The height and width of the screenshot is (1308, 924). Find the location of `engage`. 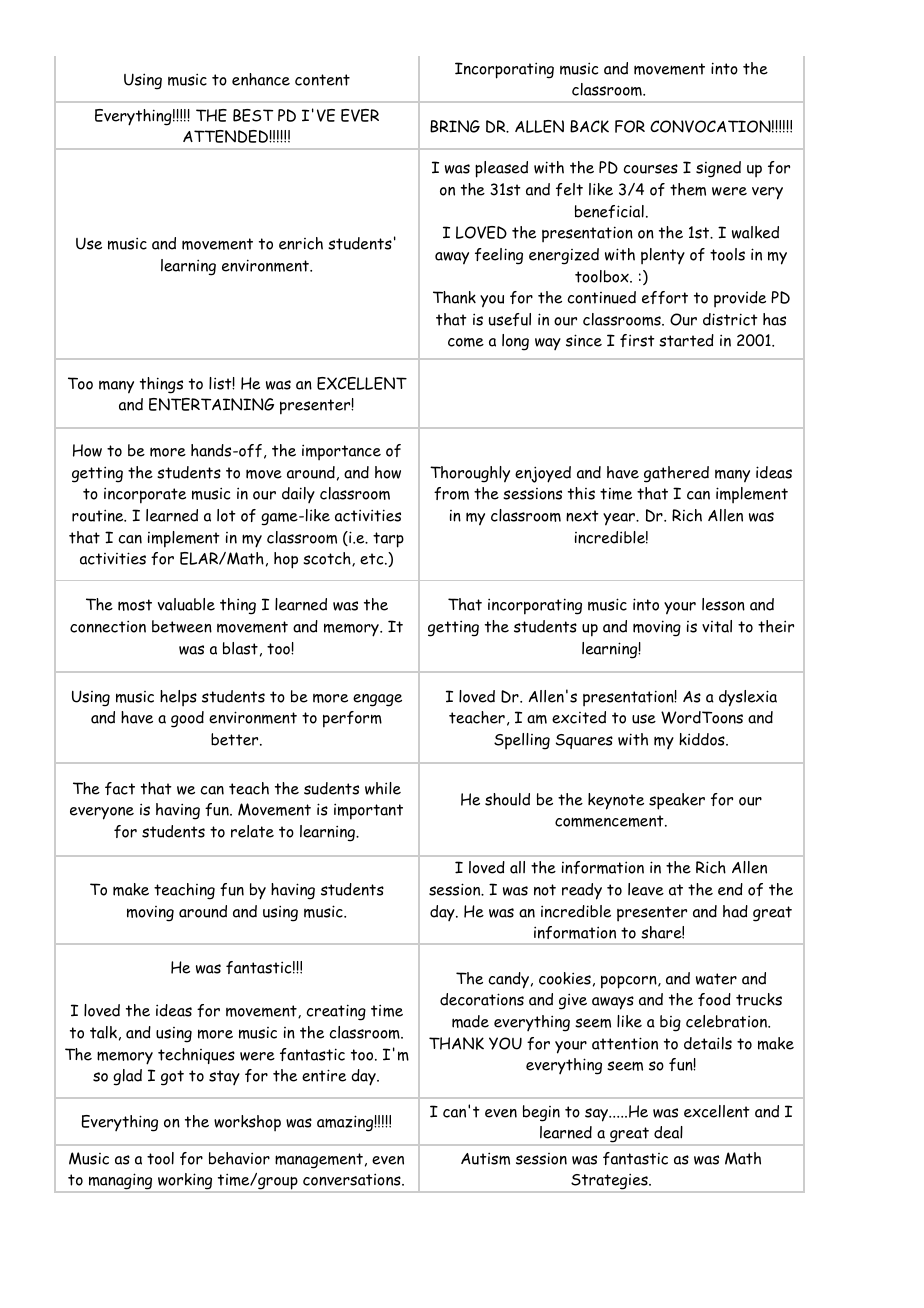

engage is located at coordinates (377, 700).
